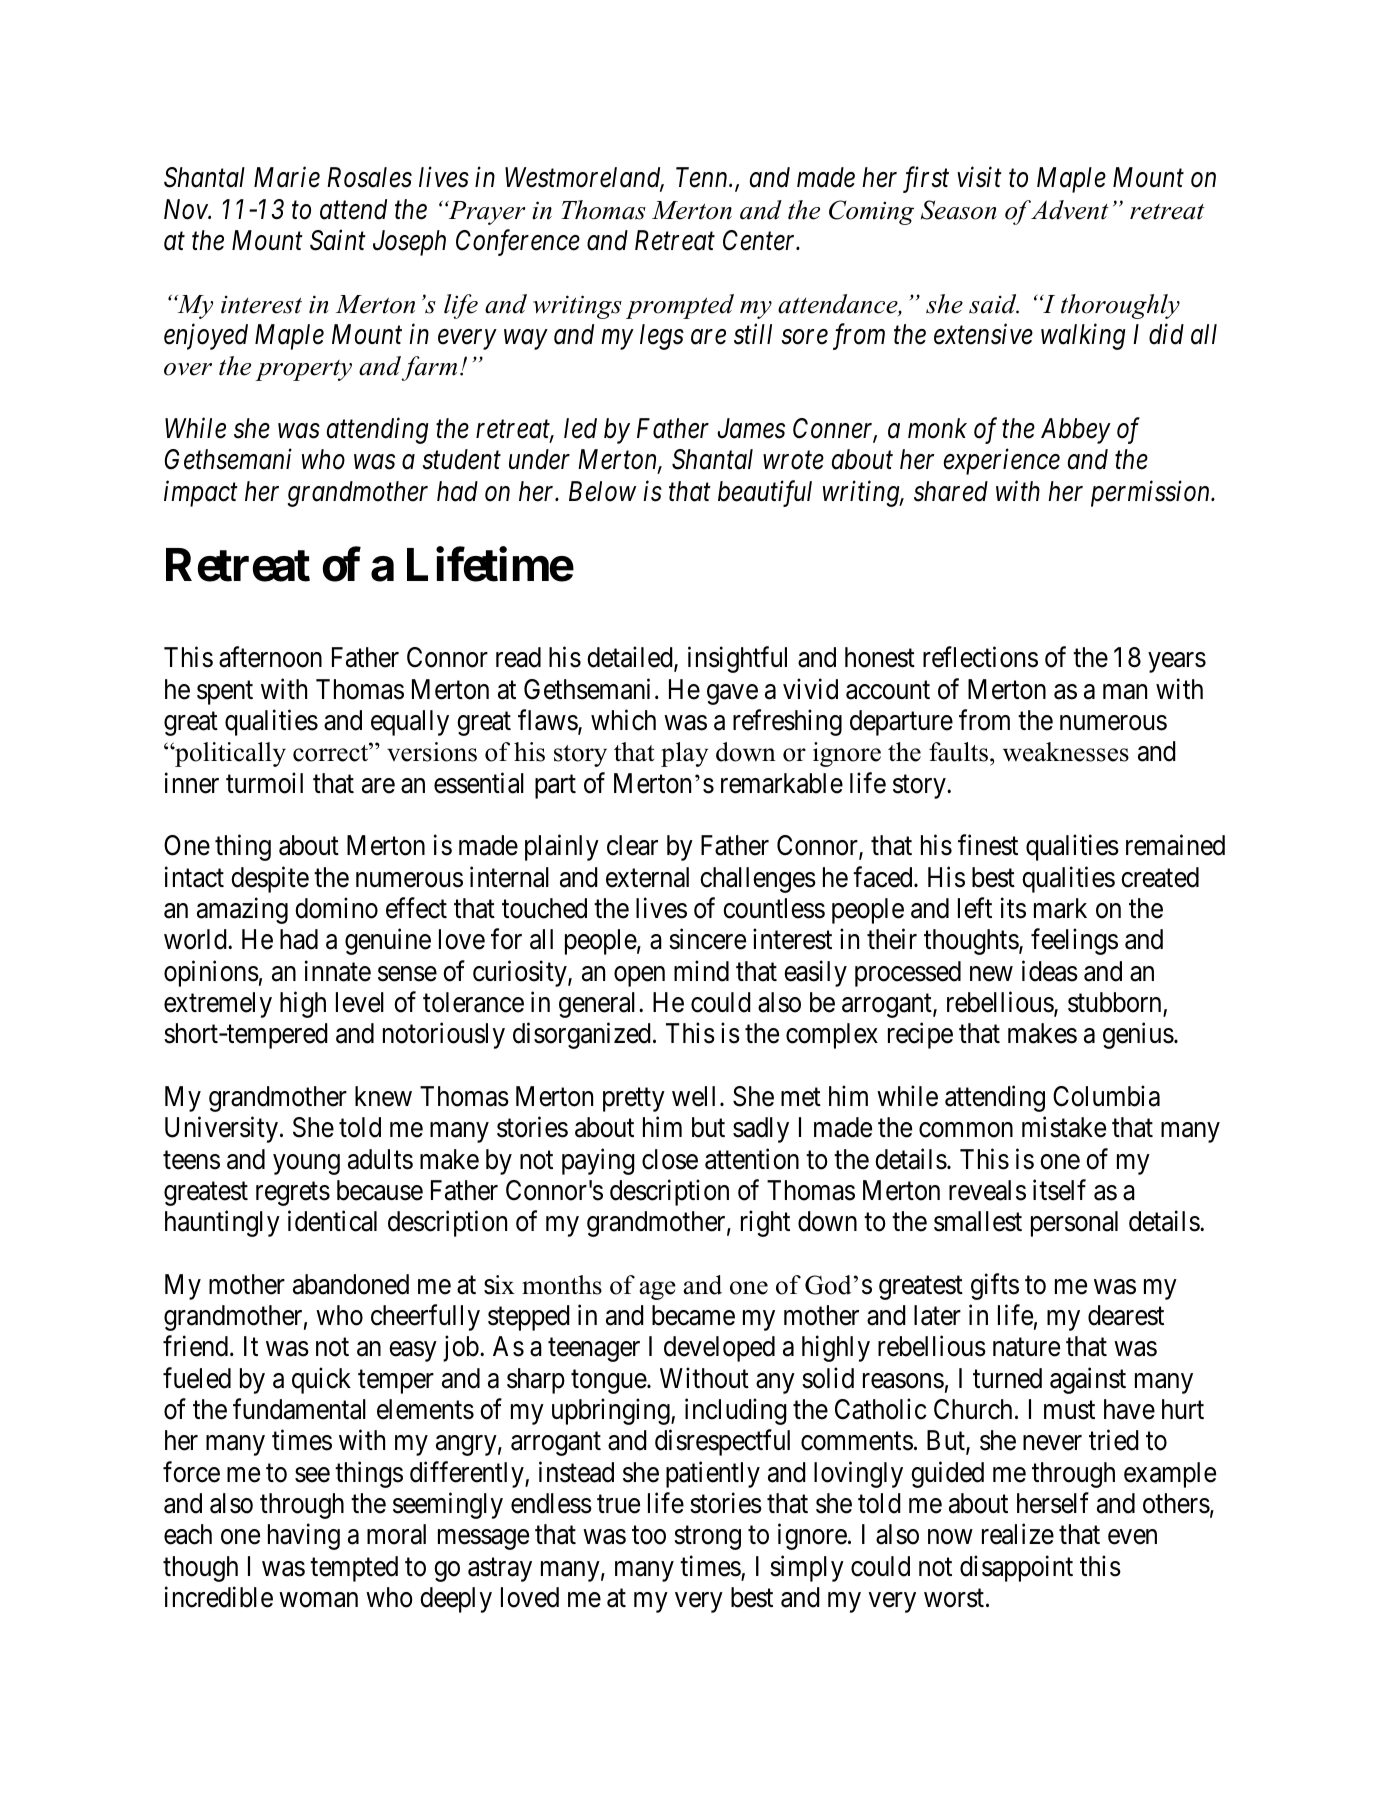  Describe the element at coordinates (1114, 1002) in the screenshot. I see `stubborn` at that location.
